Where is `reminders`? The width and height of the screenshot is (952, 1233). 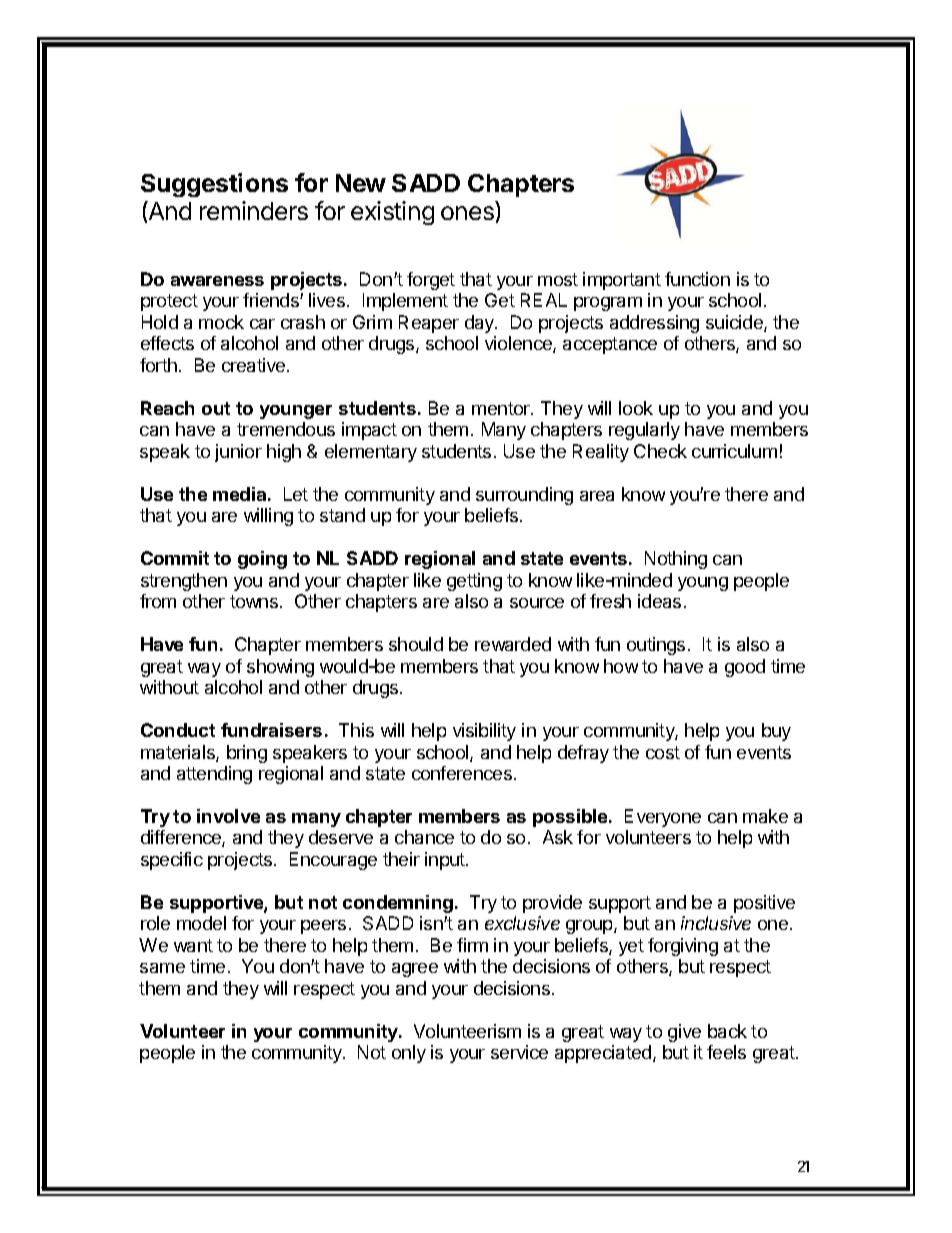 reminders is located at coordinates (254, 210).
